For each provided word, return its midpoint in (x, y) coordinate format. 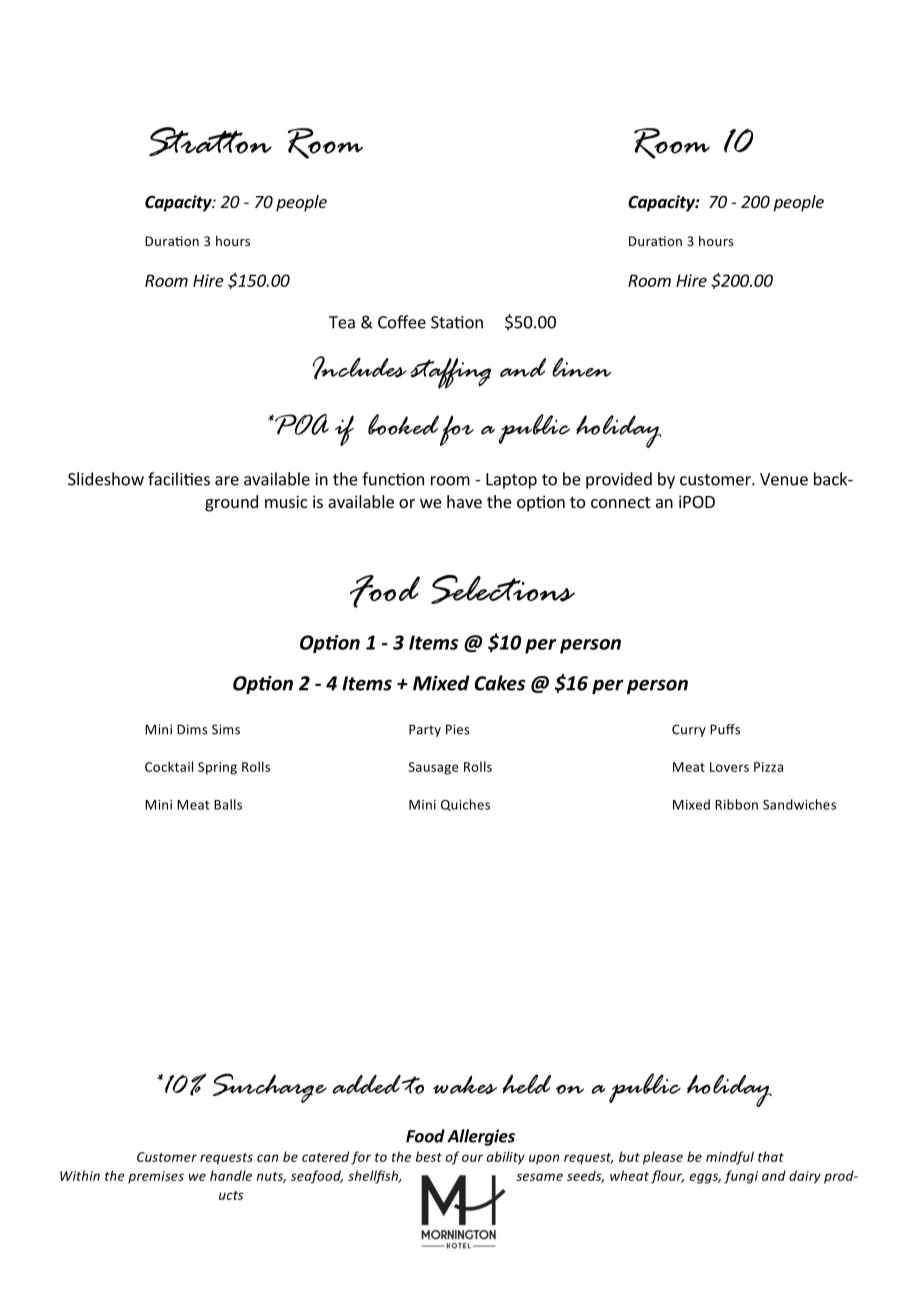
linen (581, 367)
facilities (179, 479)
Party (425, 730)
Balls (228, 804)
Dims (192, 729)
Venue (784, 479)
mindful (730, 1158)
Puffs (725, 729)
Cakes (499, 683)
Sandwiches (799, 804)
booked (403, 424)
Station (457, 322)
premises (156, 1177)
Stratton (210, 141)
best (429, 1156)
